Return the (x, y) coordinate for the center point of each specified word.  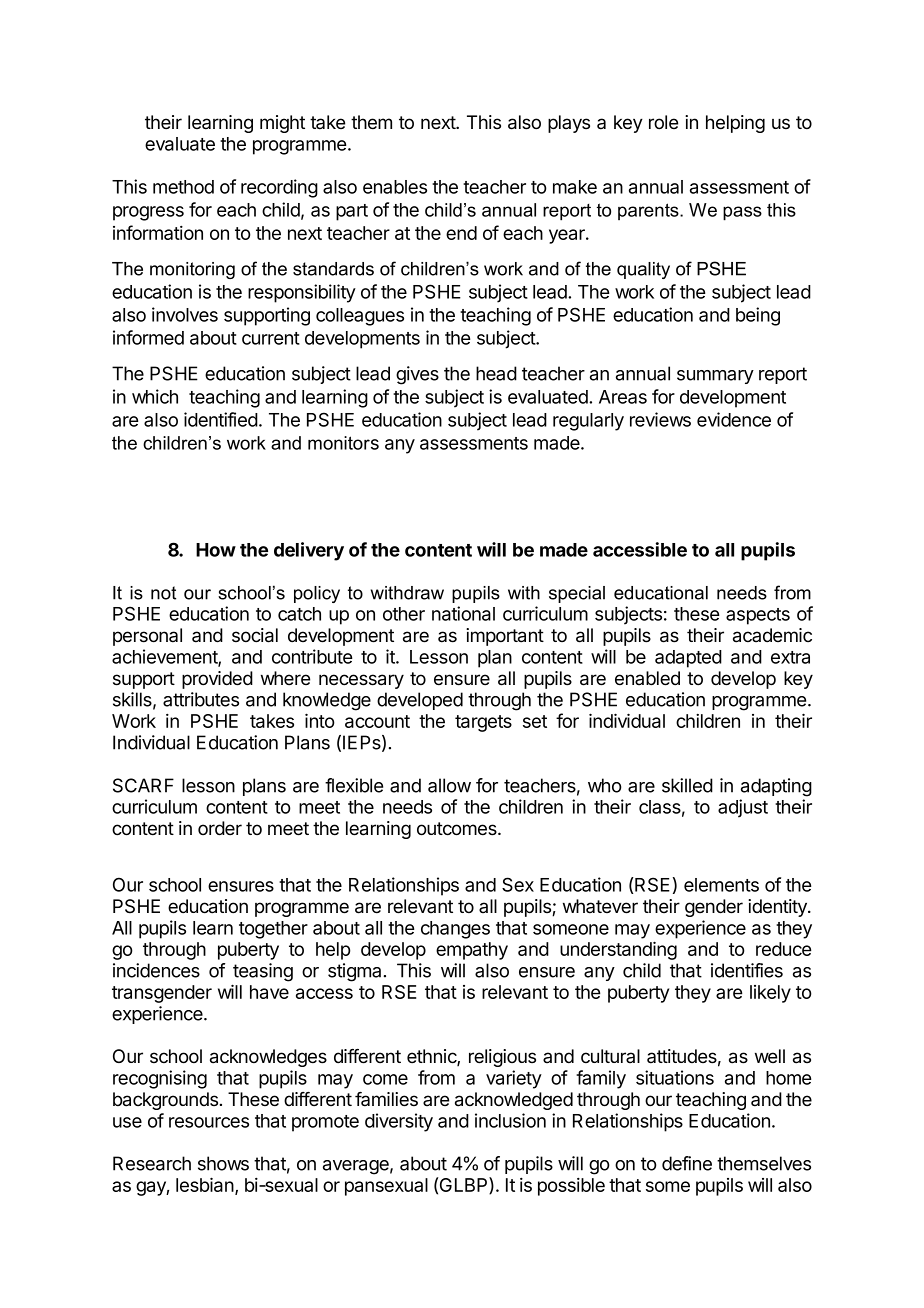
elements (721, 885)
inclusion (510, 1120)
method (183, 187)
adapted (688, 659)
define (687, 1163)
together (273, 930)
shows (223, 1163)
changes (455, 930)
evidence (734, 419)
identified (221, 419)
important (505, 637)
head (496, 373)
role (663, 122)
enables (395, 187)
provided (217, 680)
